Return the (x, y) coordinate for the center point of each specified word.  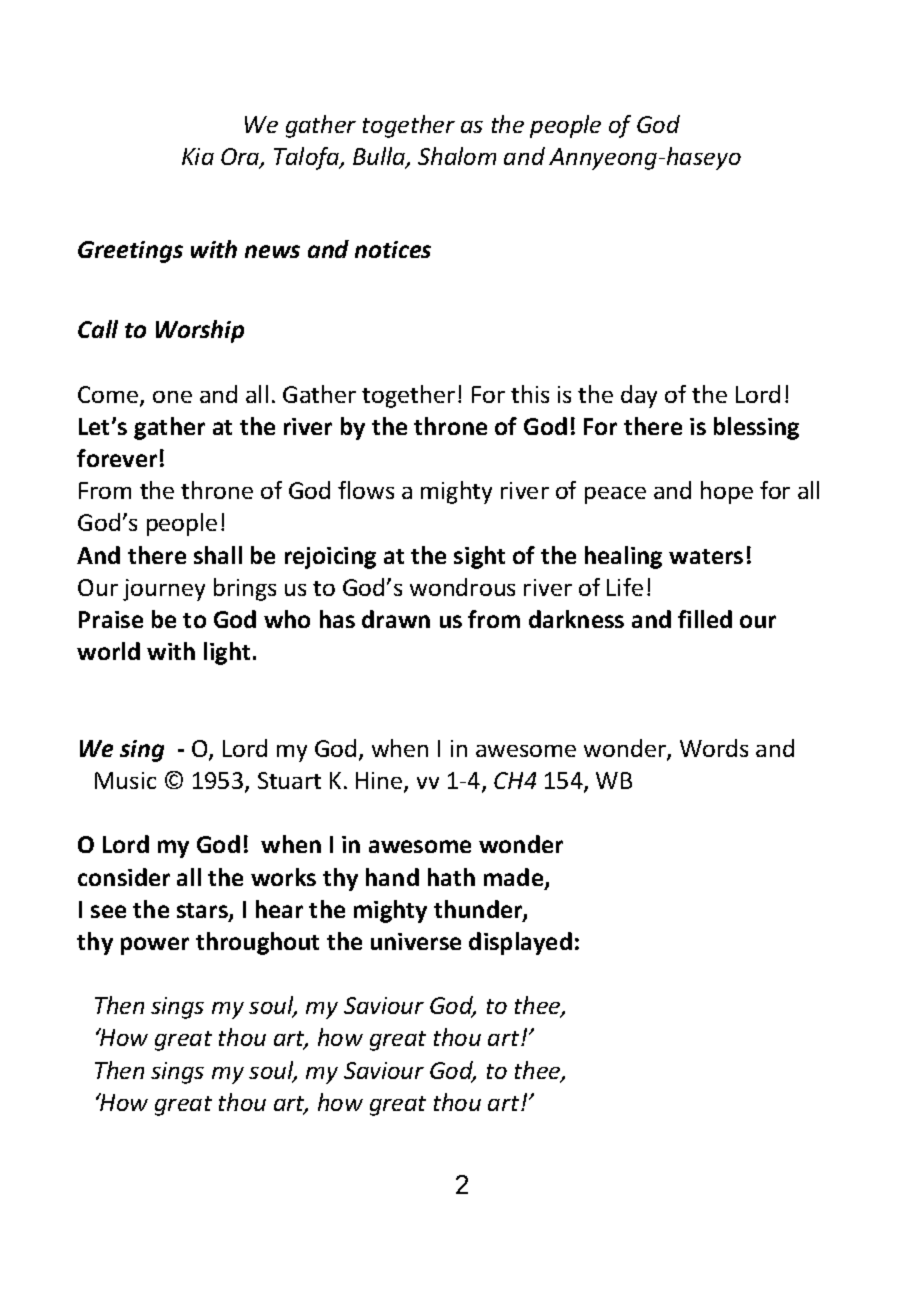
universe (416, 941)
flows (366, 490)
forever (117, 458)
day (639, 396)
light (227, 653)
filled (705, 619)
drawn (396, 619)
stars (203, 912)
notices (393, 249)
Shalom (457, 156)
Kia (198, 156)
